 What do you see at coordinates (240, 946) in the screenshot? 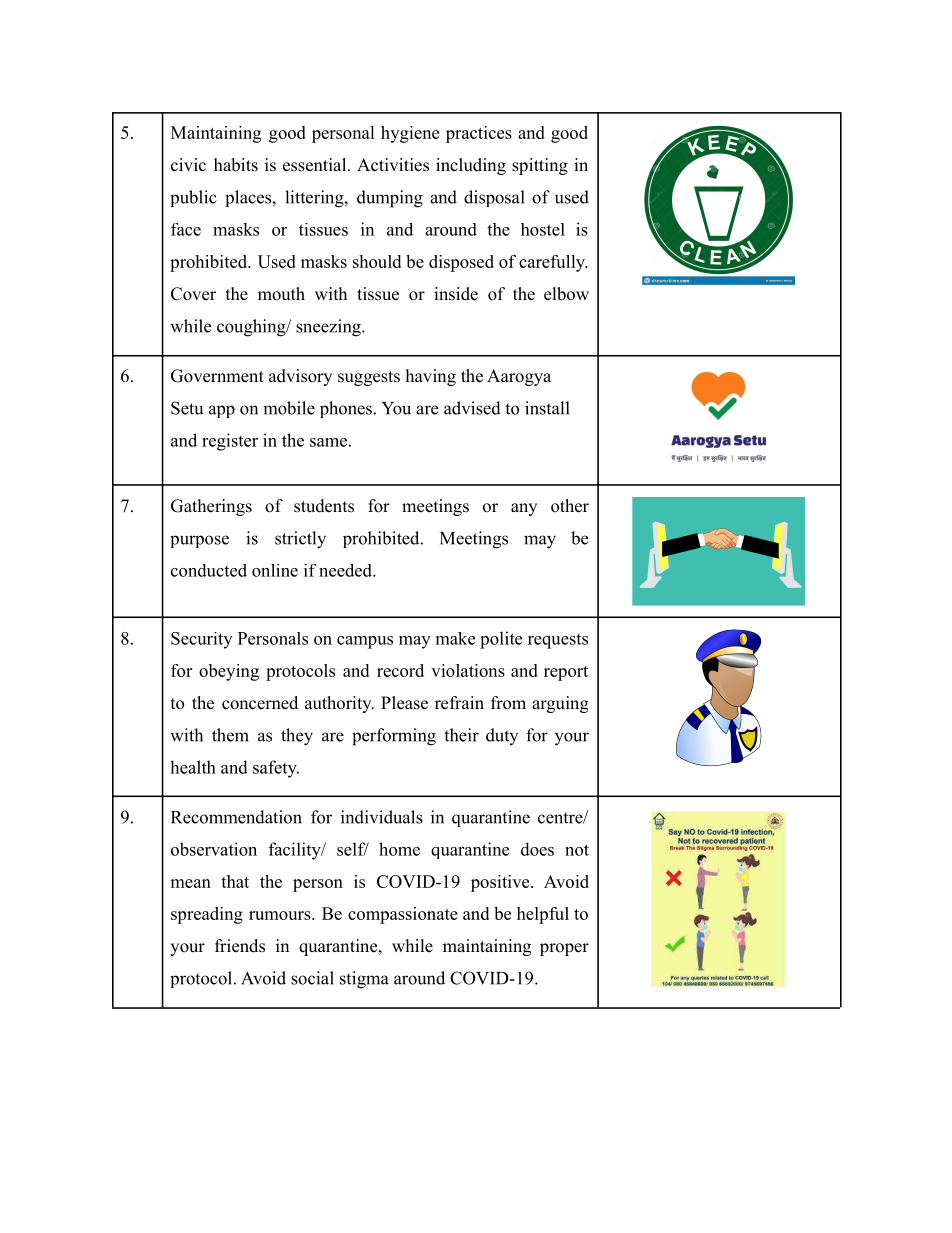
I see `friends` at bounding box center [240, 946].
